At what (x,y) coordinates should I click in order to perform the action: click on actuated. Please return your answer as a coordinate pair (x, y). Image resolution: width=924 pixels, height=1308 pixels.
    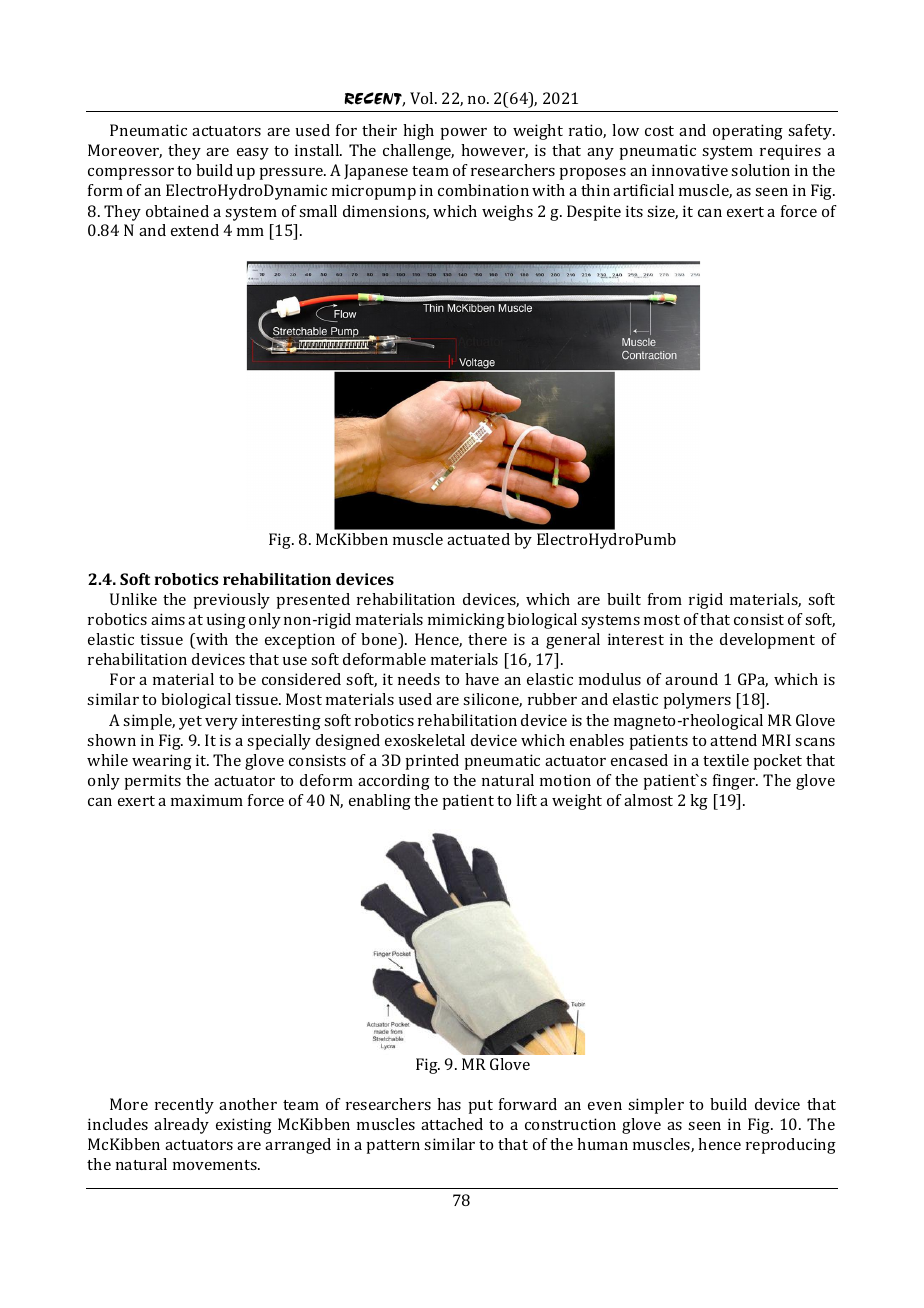
    Looking at the image, I should click on (478, 539).
